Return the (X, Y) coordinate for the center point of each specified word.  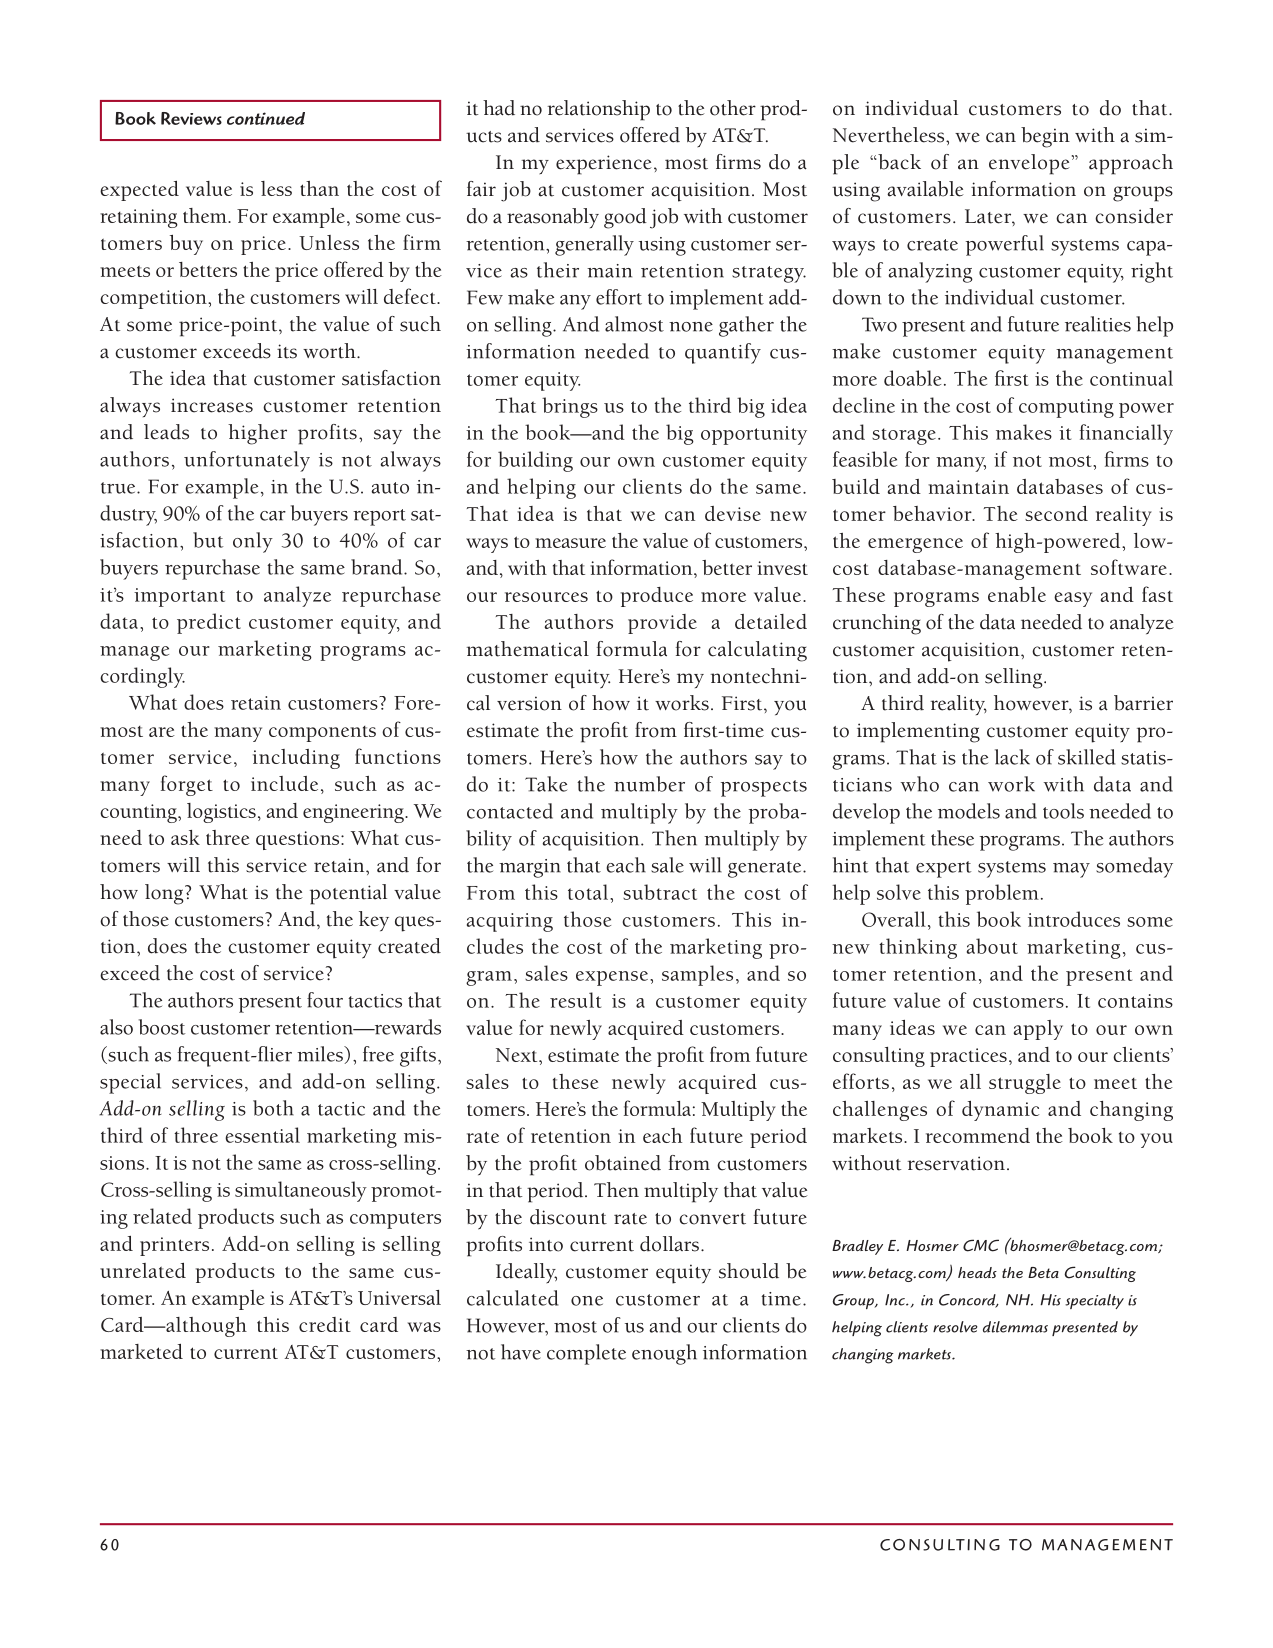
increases (212, 405)
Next (518, 1055)
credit (325, 1324)
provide (662, 624)
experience (604, 165)
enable (1017, 594)
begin (1045, 137)
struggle (1025, 1084)
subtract (660, 892)
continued (266, 118)
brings (570, 407)
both (273, 1108)
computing (1066, 408)
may (1071, 870)
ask (185, 837)
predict (209, 623)
